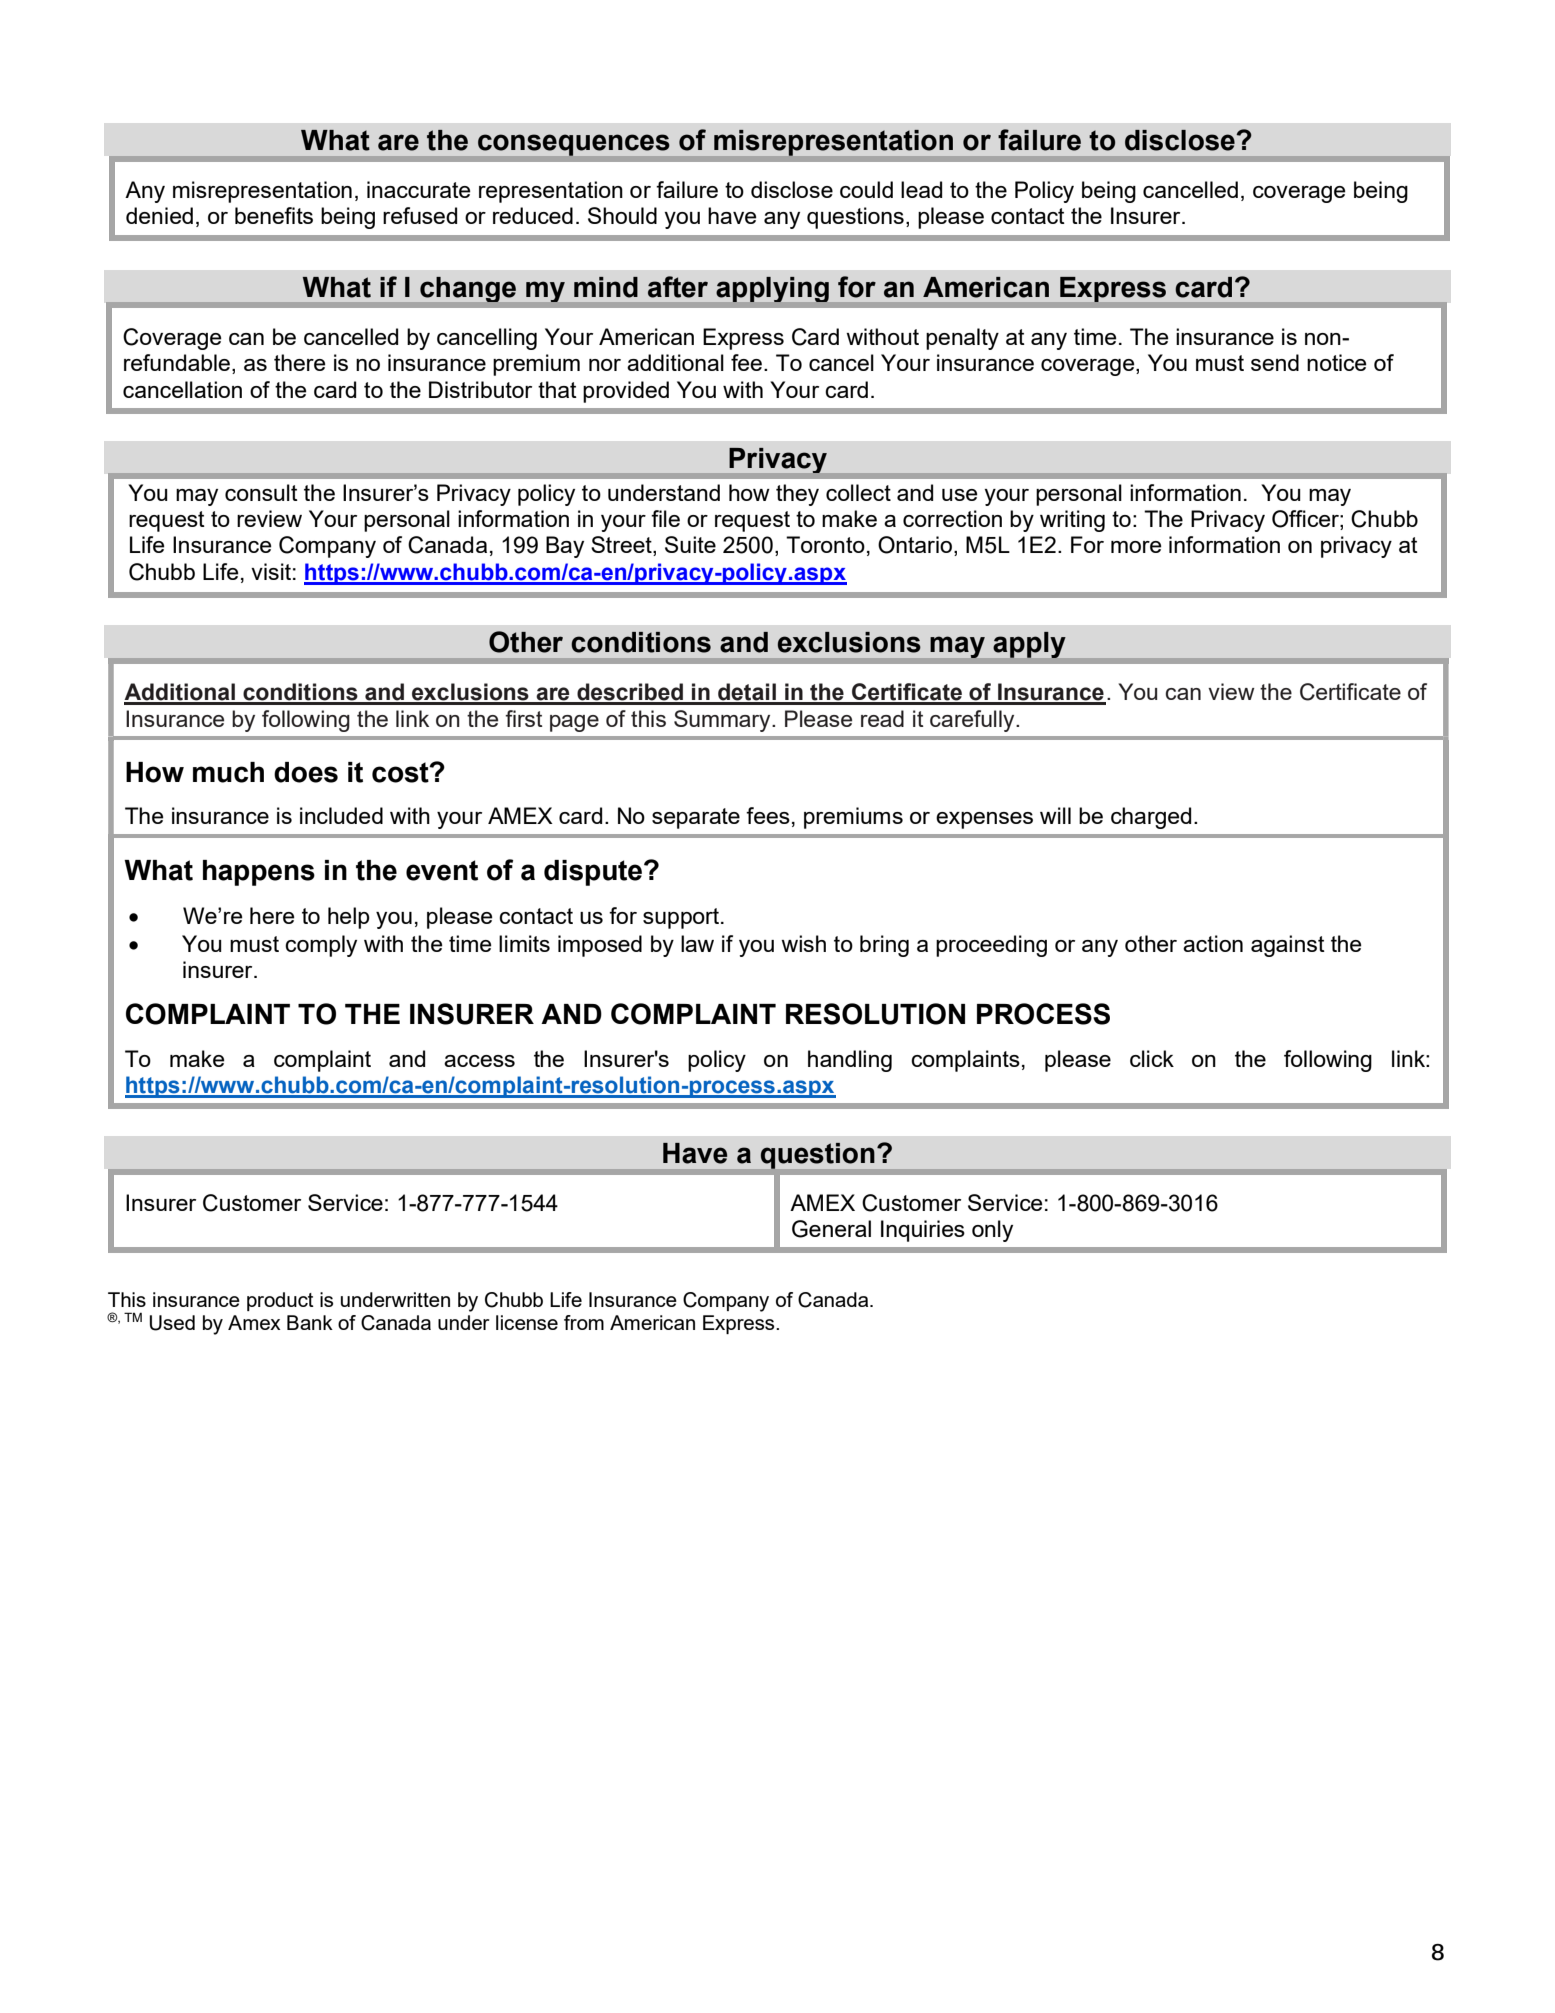 This screenshot has width=1555, height=2013. I want to click on benefits, so click(274, 215).
